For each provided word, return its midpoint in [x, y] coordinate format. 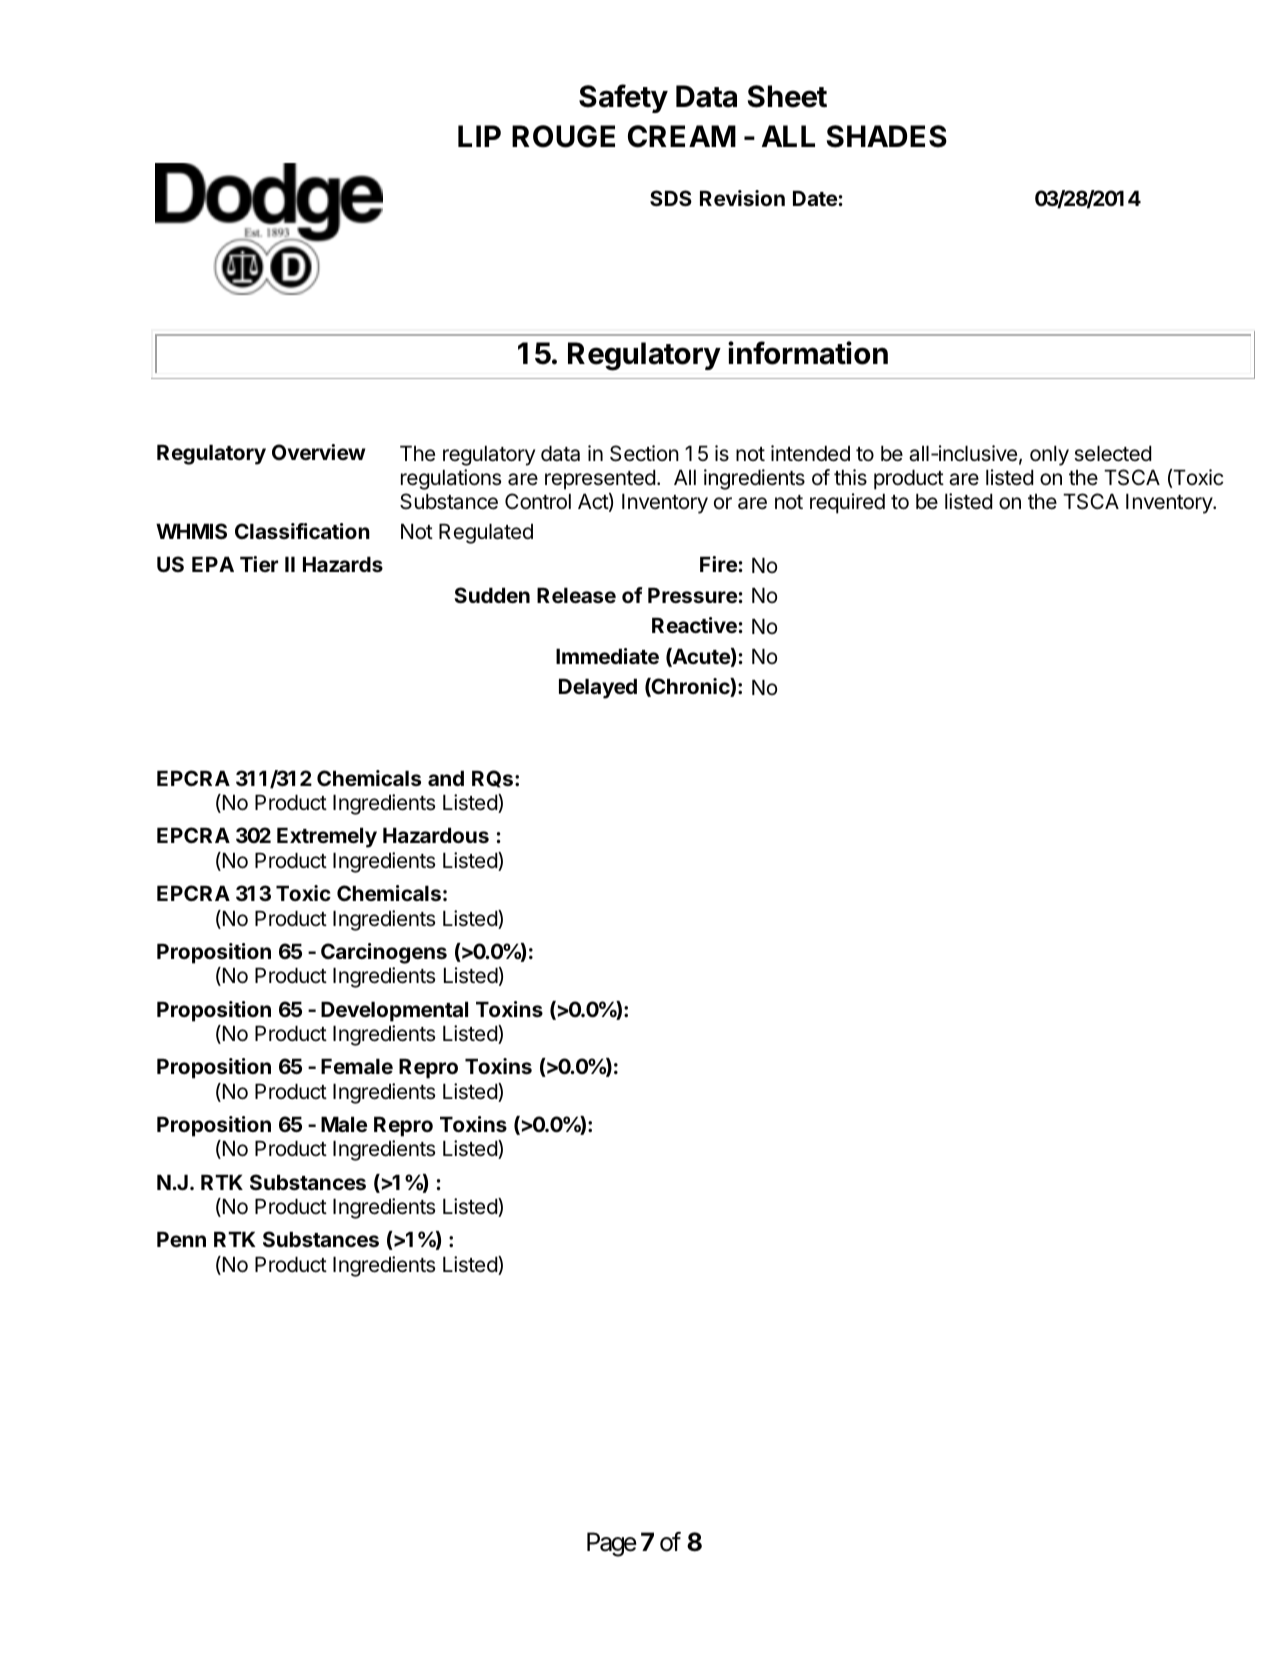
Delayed [598, 688]
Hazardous [436, 835]
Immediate [607, 656]
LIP [479, 136]
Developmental [394, 1011]
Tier [259, 564]
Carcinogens [384, 953]
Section [644, 453]
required [847, 503]
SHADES [887, 136]
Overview [318, 452]
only [1049, 455]
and [446, 778]
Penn [181, 1239]
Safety [623, 98]
